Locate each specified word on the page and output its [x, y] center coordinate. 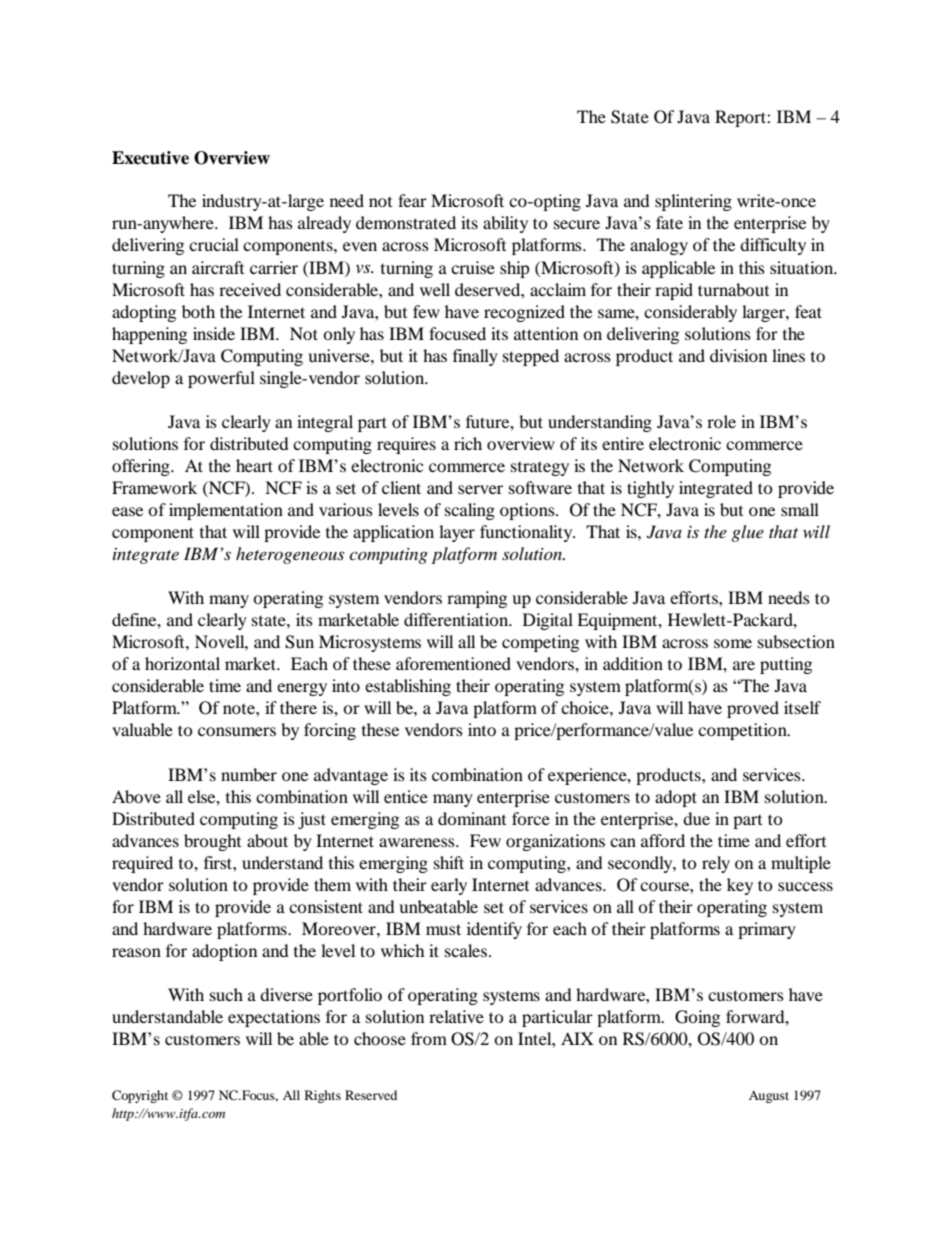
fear [412, 200]
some [733, 643]
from [429, 1038]
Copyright [140, 1096]
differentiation [457, 619]
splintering [693, 202]
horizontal [182, 663]
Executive [150, 158]
